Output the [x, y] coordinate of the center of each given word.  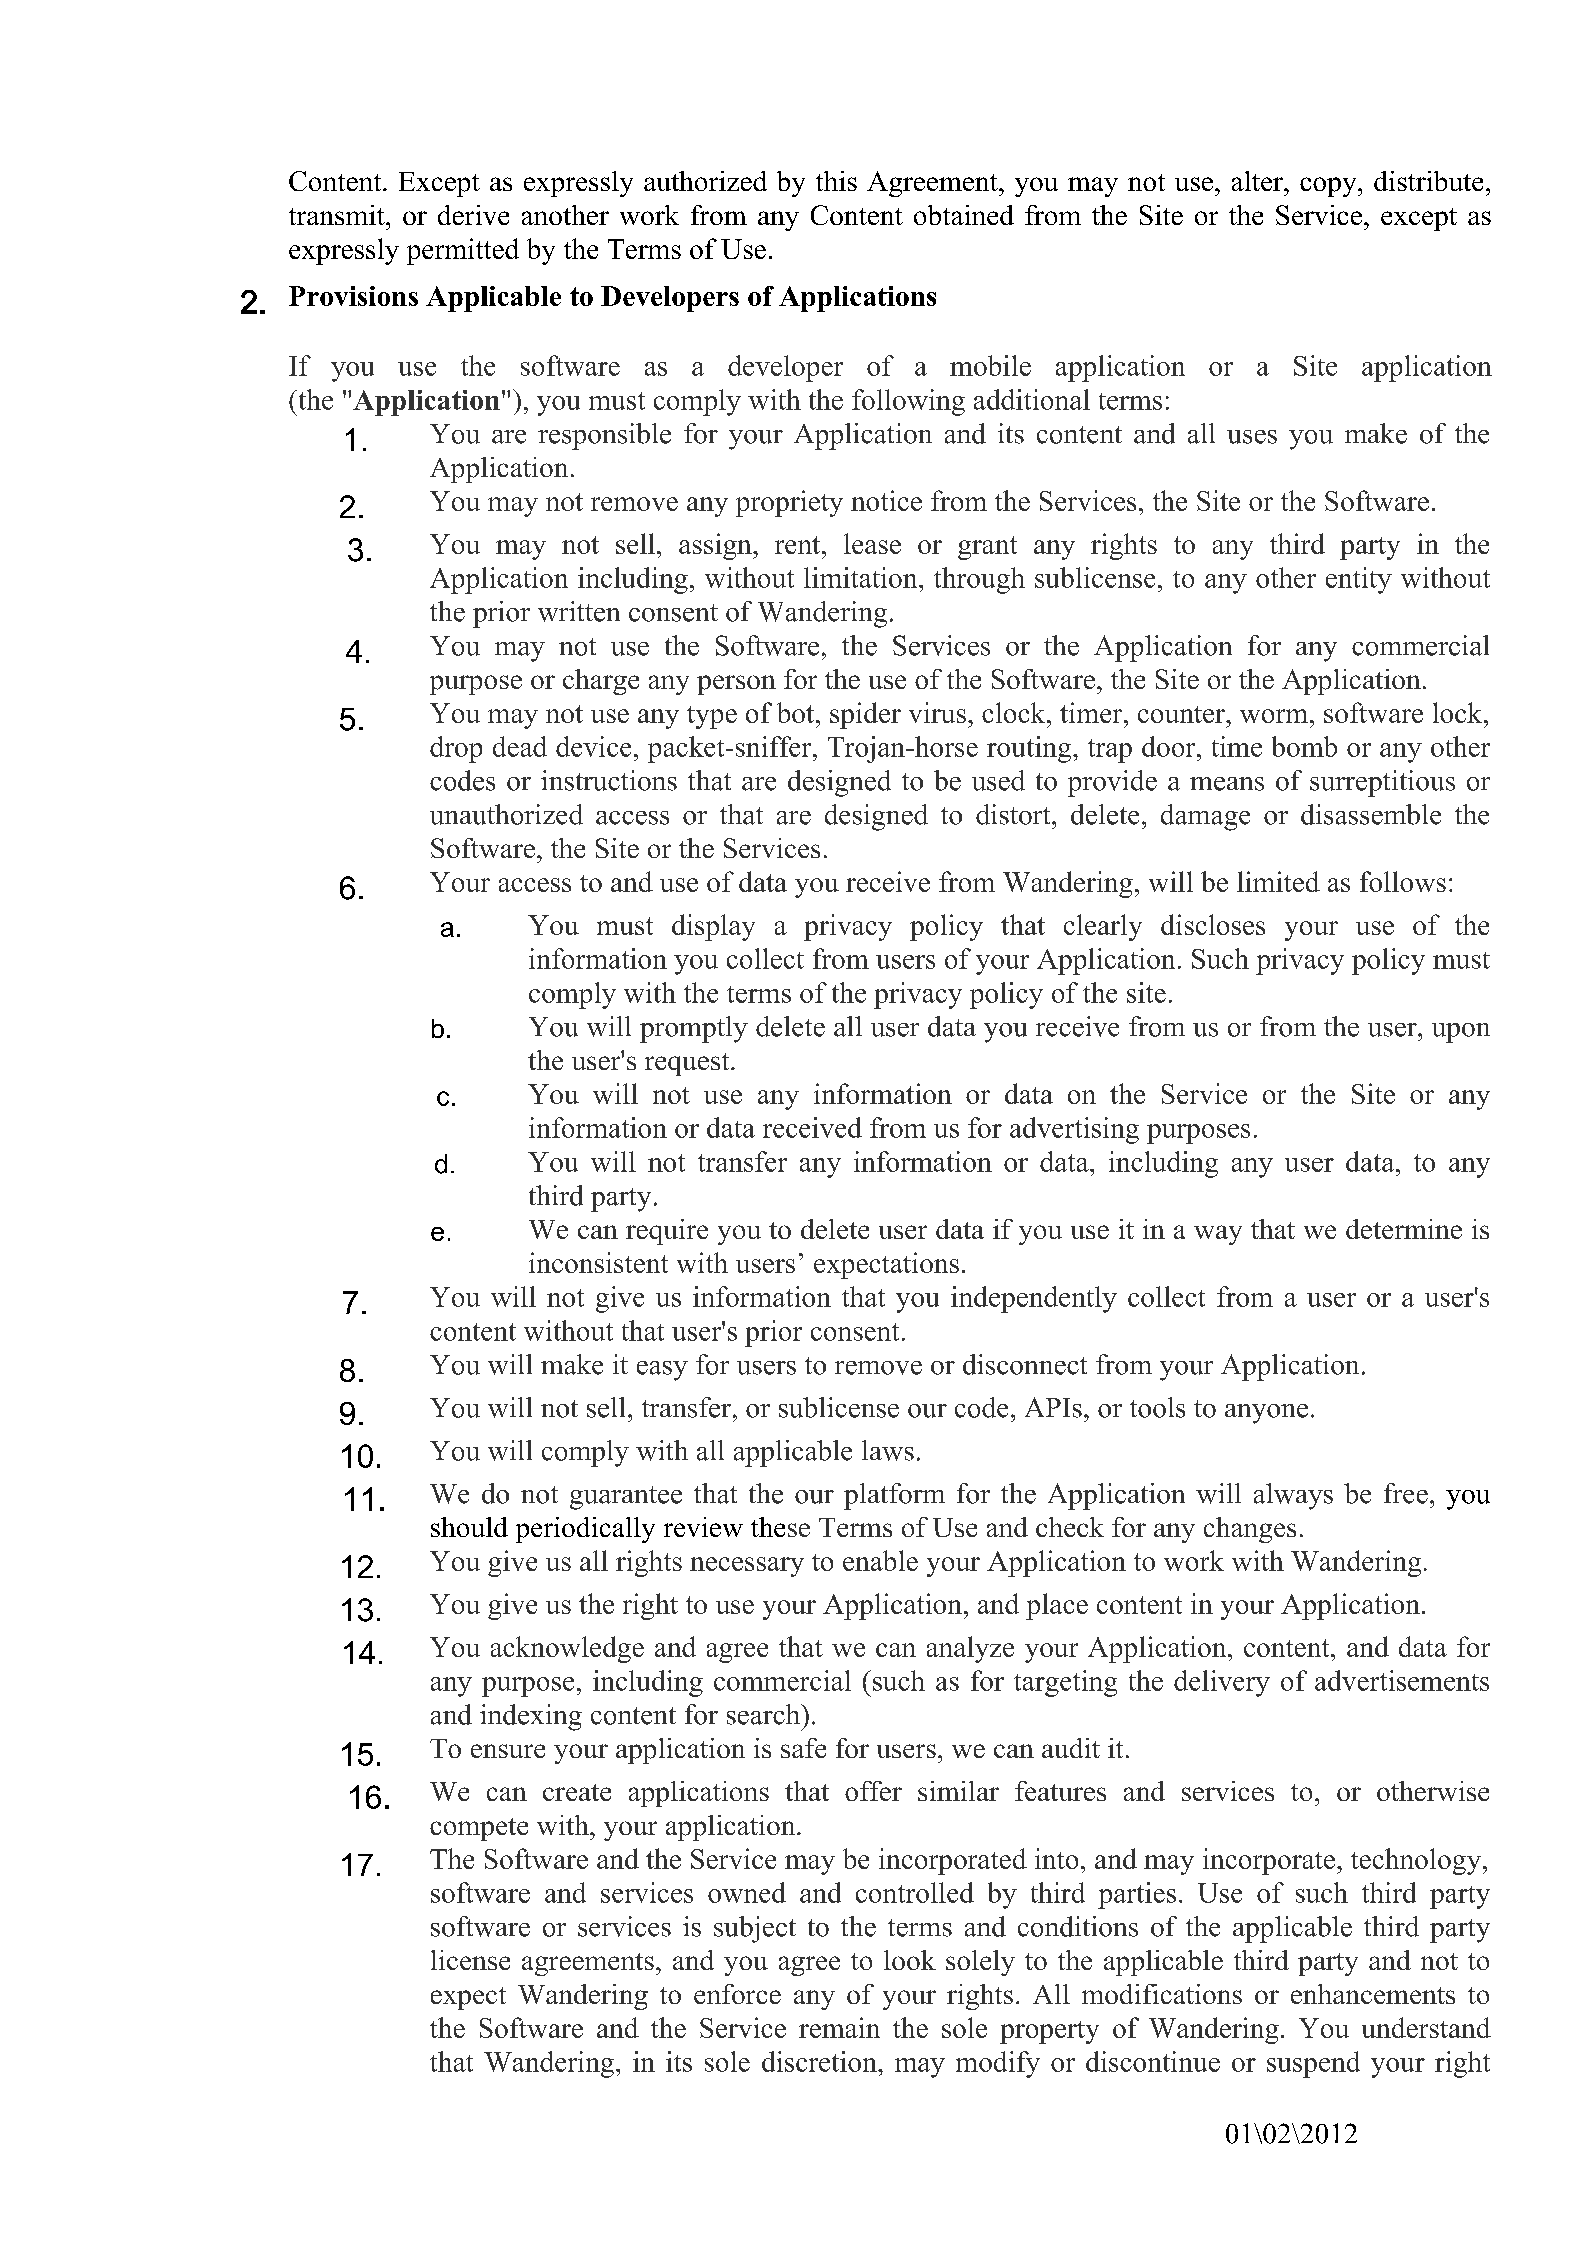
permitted [463, 251]
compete [479, 1829]
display [713, 927]
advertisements [1402, 1680]
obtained [964, 215]
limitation [862, 577]
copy [1329, 187]
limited [1278, 881]
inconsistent [598, 1262]
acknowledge [567, 1649]
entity [1359, 580]
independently [1034, 1299]
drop [456, 749]
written [579, 611]
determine [1404, 1229]
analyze [970, 1649]
